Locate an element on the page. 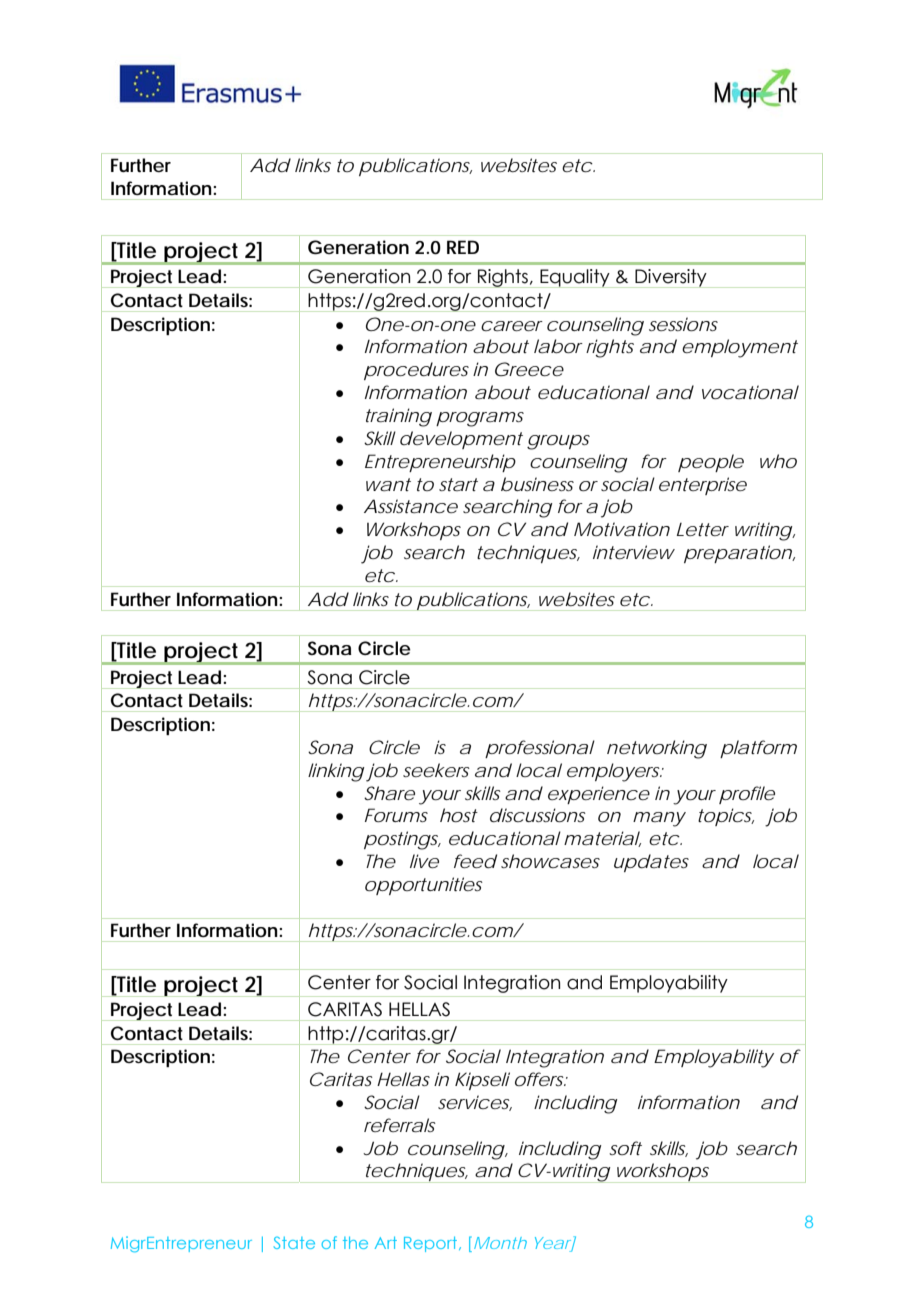  sessions is located at coordinates (683, 324).
